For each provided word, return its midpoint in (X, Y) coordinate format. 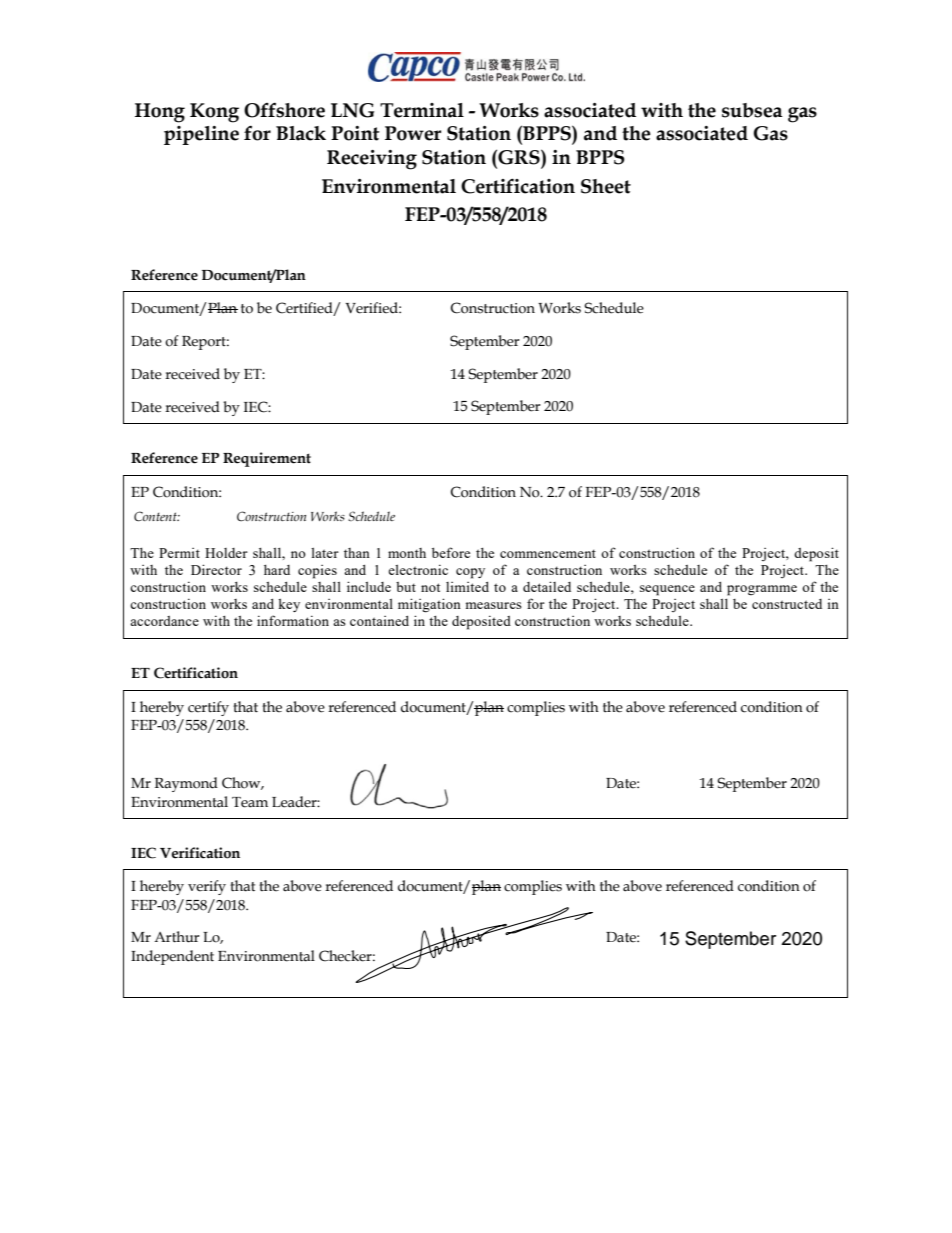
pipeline (201, 135)
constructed (787, 604)
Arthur (177, 937)
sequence (667, 590)
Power (413, 133)
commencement (548, 553)
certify (208, 708)
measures (494, 605)
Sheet (606, 186)
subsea (752, 110)
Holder (226, 553)
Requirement (267, 459)
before (451, 552)
